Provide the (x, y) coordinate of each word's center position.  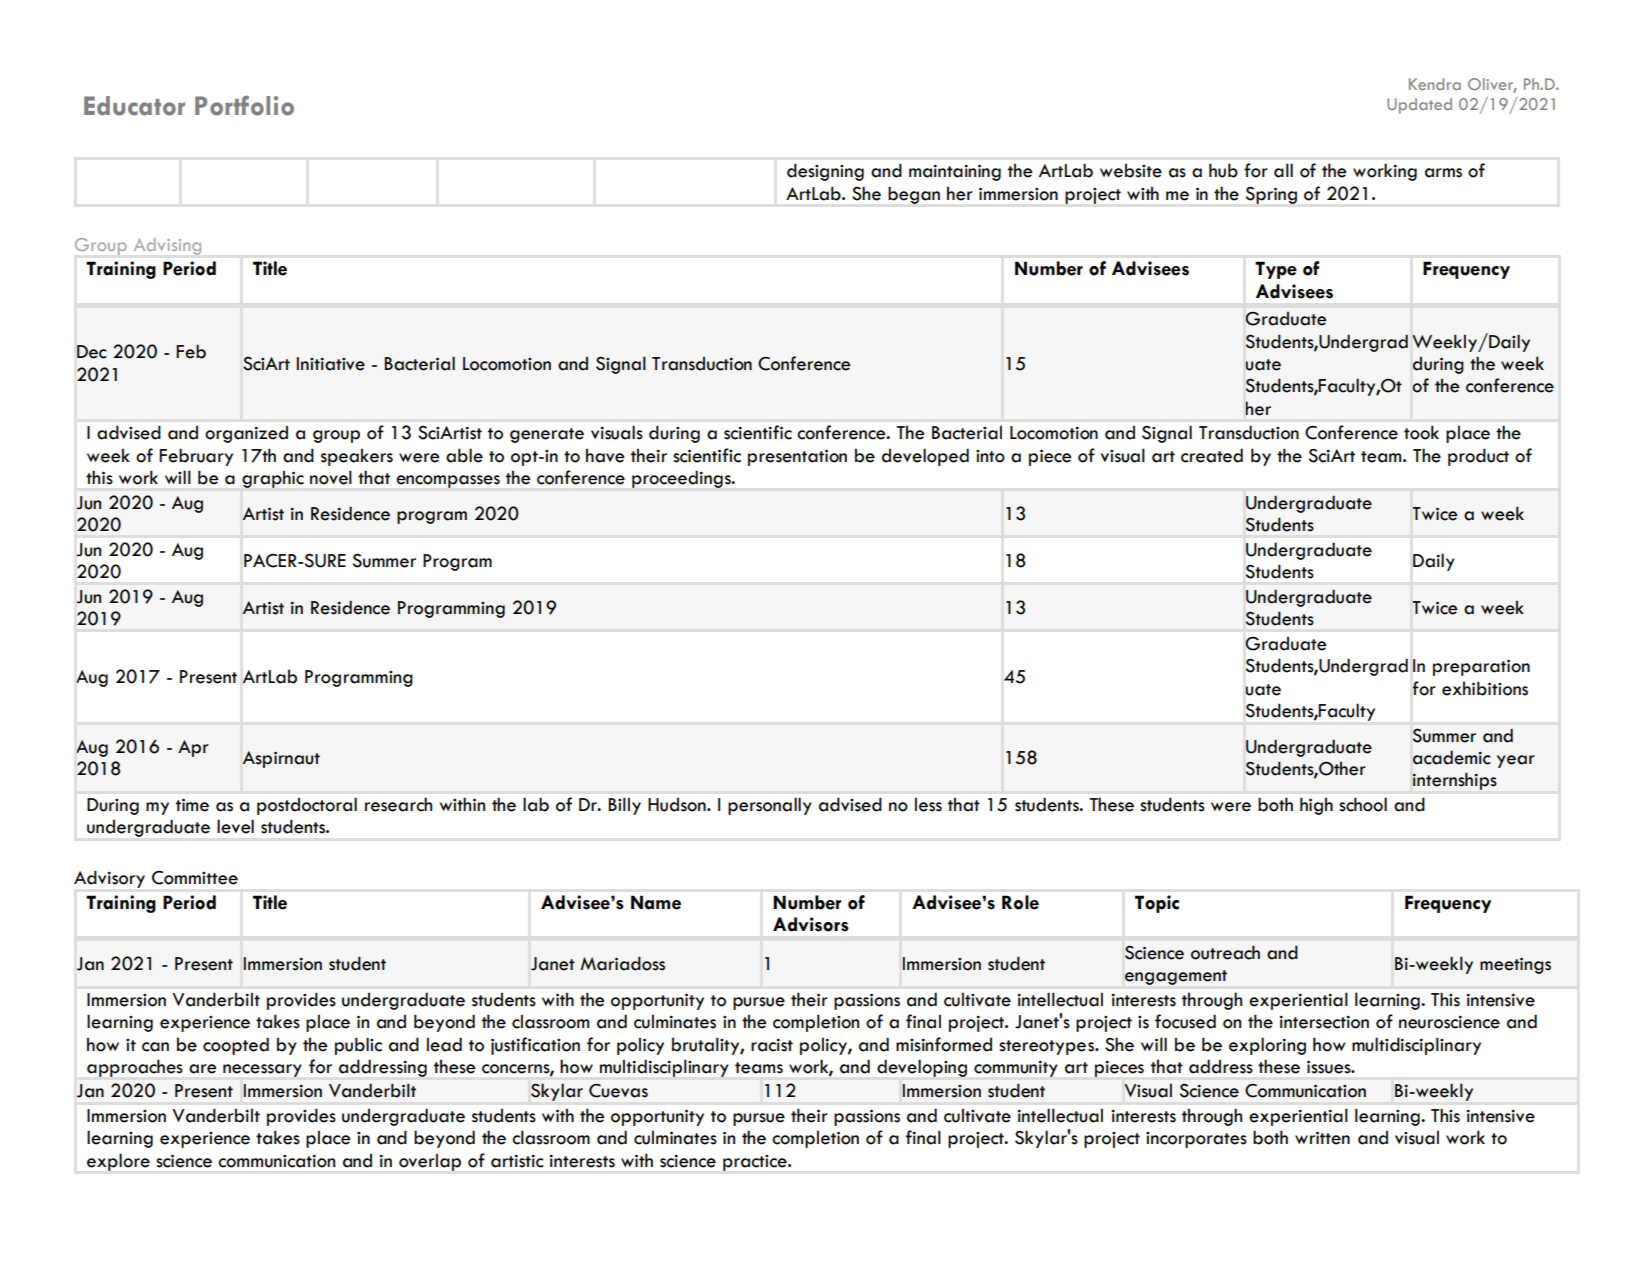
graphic (273, 479)
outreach (1225, 952)
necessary (262, 1070)
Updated (1419, 106)
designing (825, 172)
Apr (193, 748)
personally (770, 806)
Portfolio (244, 105)
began (914, 195)
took (1421, 432)
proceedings (682, 479)
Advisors (811, 924)
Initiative (331, 364)
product (1478, 457)
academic (1451, 757)
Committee (195, 878)
